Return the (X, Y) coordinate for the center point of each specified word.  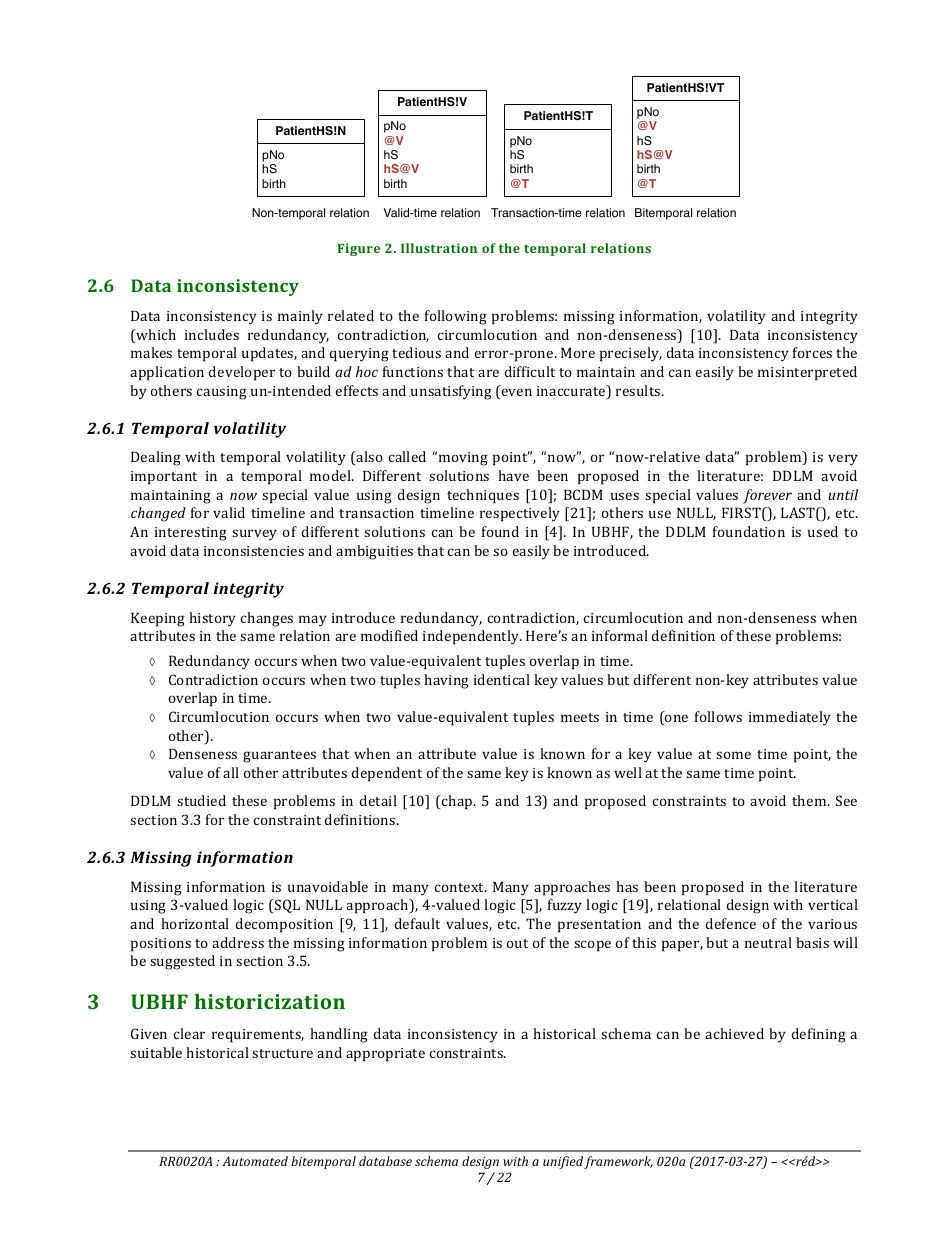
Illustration (439, 248)
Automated (255, 1161)
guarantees (279, 756)
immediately (790, 718)
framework (618, 1162)
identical (502, 679)
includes (212, 334)
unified (563, 1162)
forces (812, 352)
